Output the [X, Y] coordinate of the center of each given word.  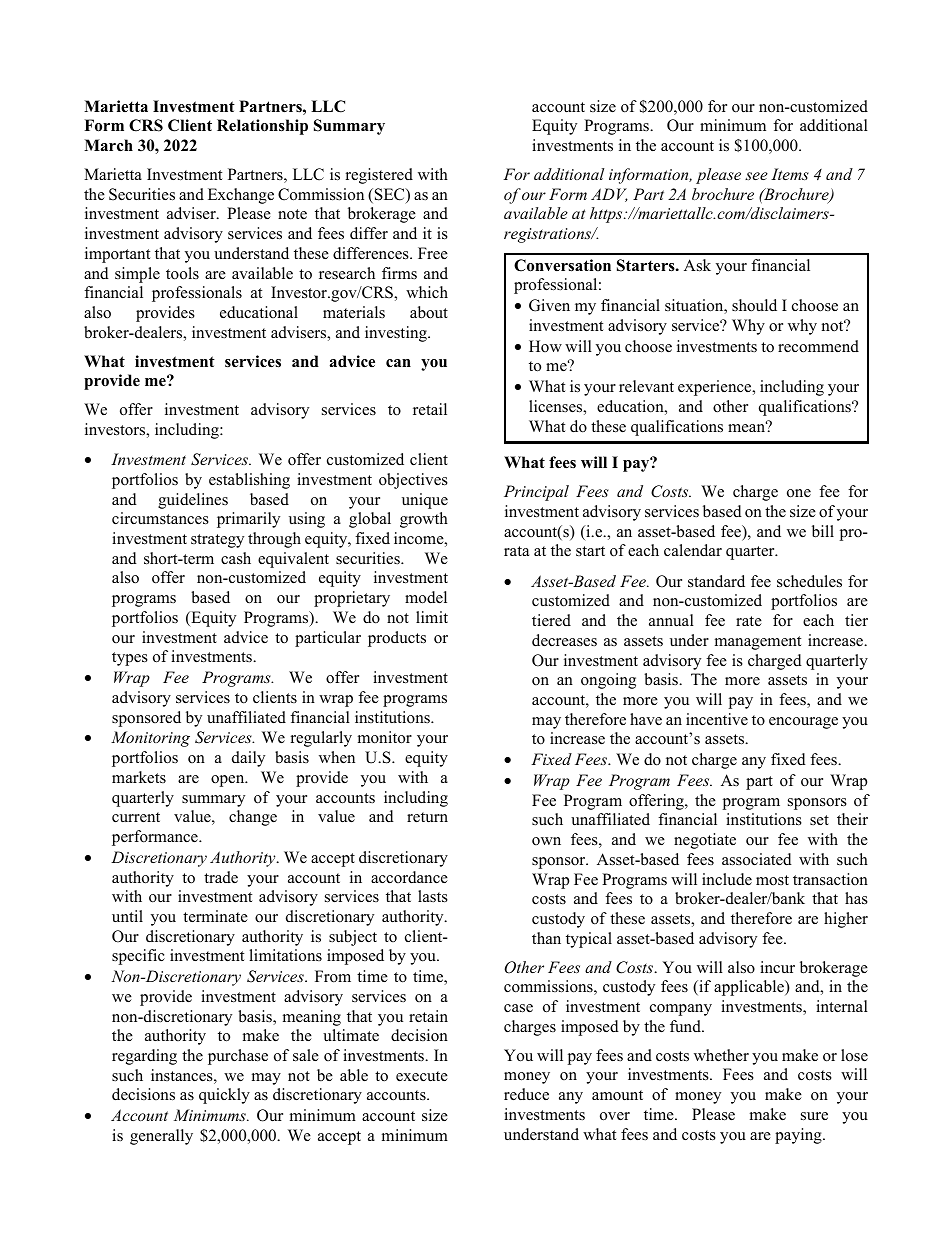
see [756, 176]
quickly [224, 1096]
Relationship [262, 127]
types [130, 659]
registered [379, 176]
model [426, 597]
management [758, 643]
